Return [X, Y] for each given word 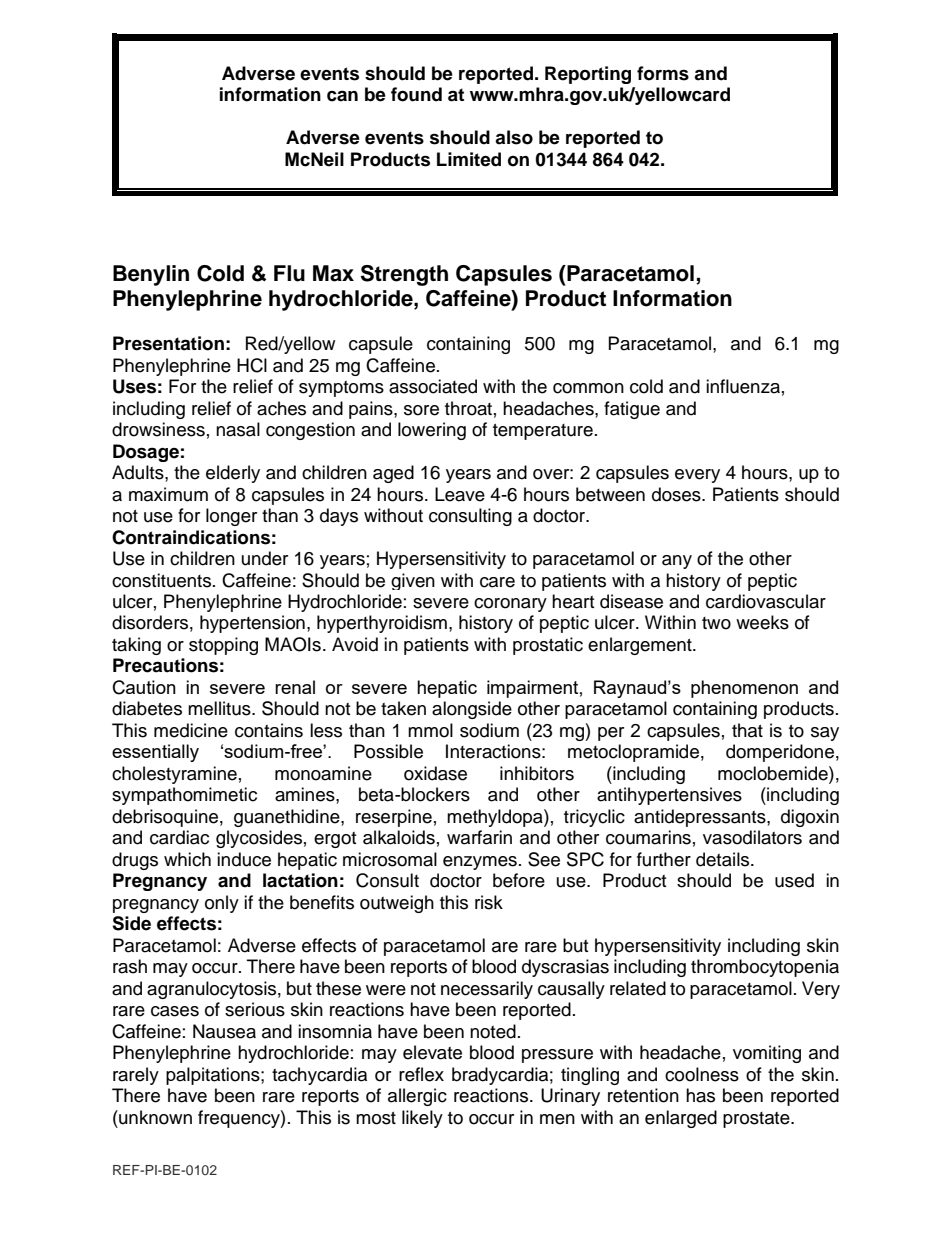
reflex [421, 1074]
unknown [154, 1117]
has [700, 1095]
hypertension [252, 624]
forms [663, 73]
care [497, 582]
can [342, 96]
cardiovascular [766, 601]
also [514, 137]
